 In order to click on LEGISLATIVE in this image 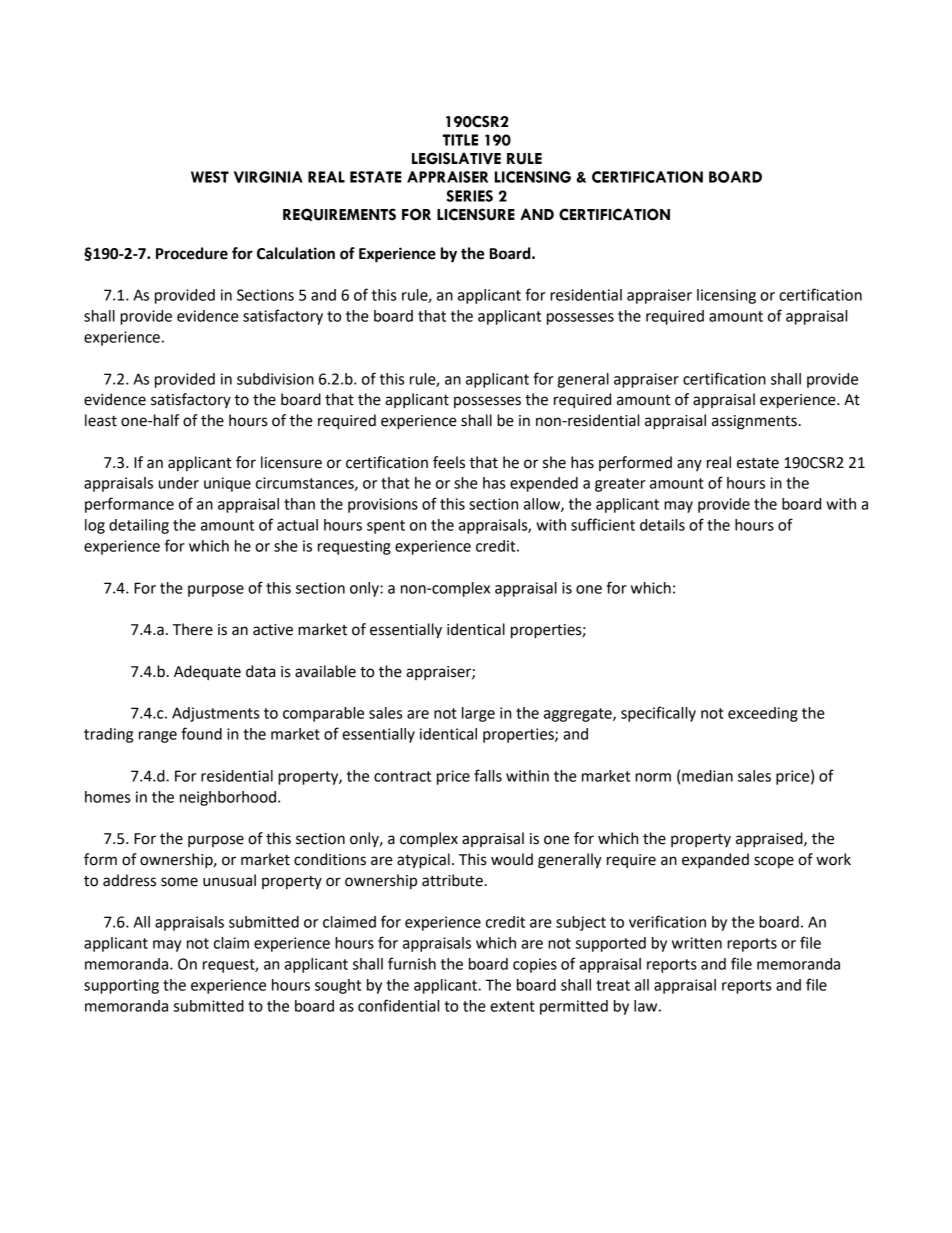, I will do `click(456, 158)`.
